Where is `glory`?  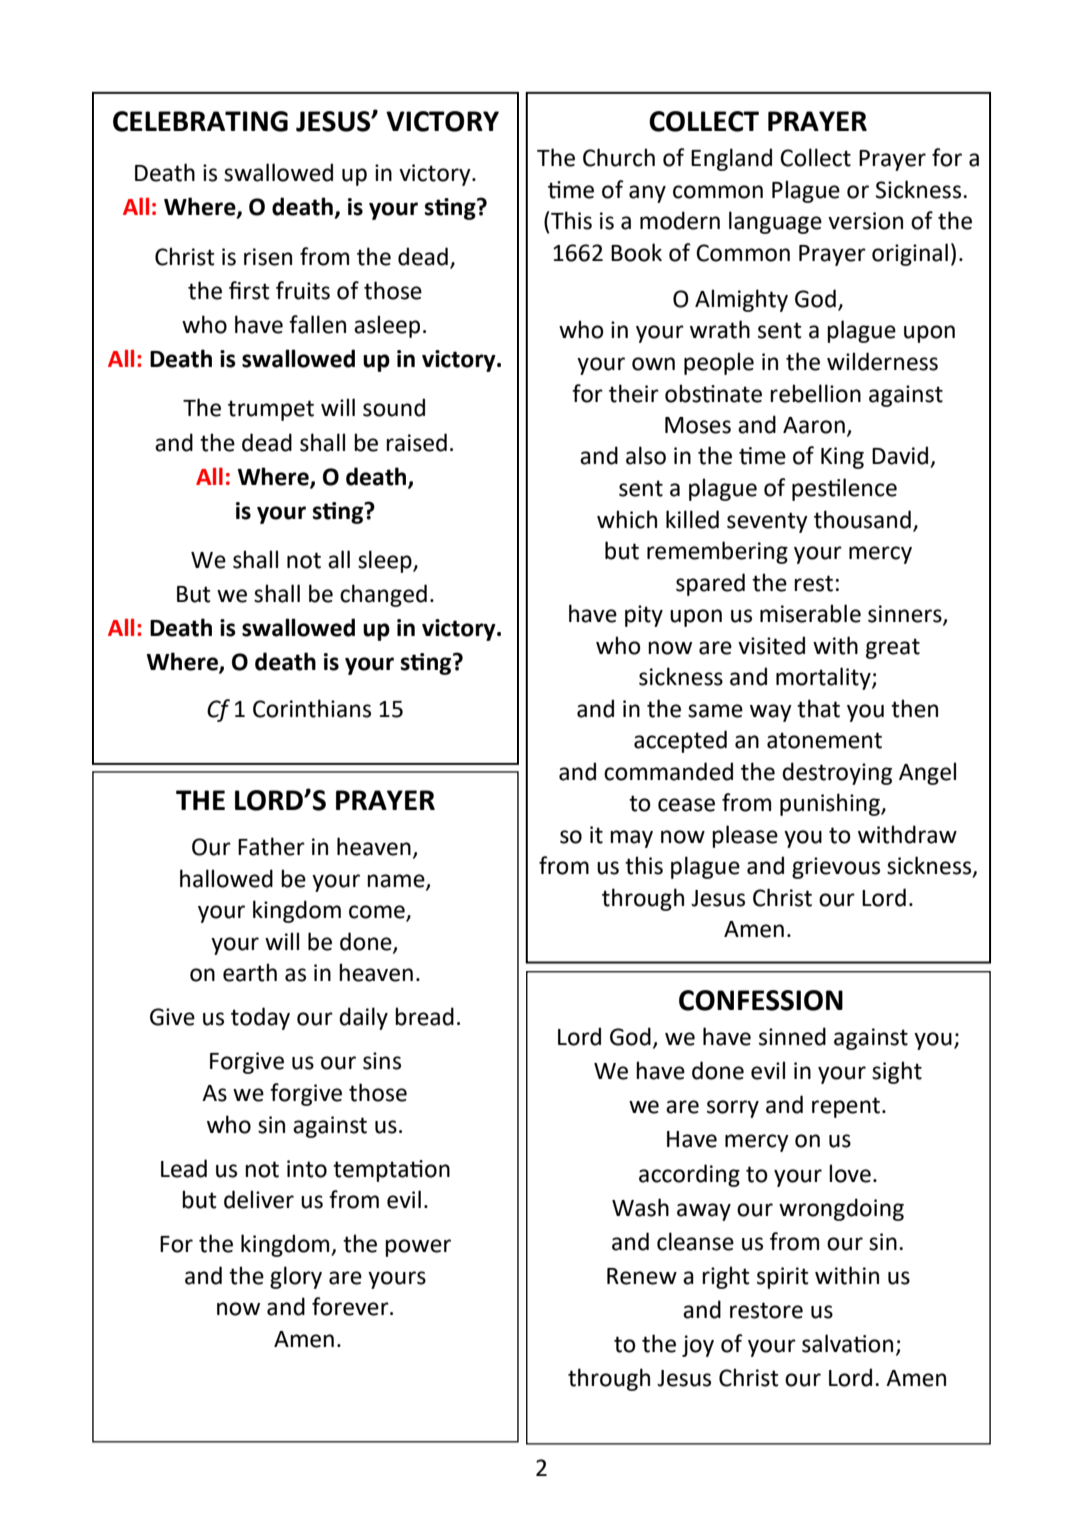 glory is located at coordinates (296, 1277).
